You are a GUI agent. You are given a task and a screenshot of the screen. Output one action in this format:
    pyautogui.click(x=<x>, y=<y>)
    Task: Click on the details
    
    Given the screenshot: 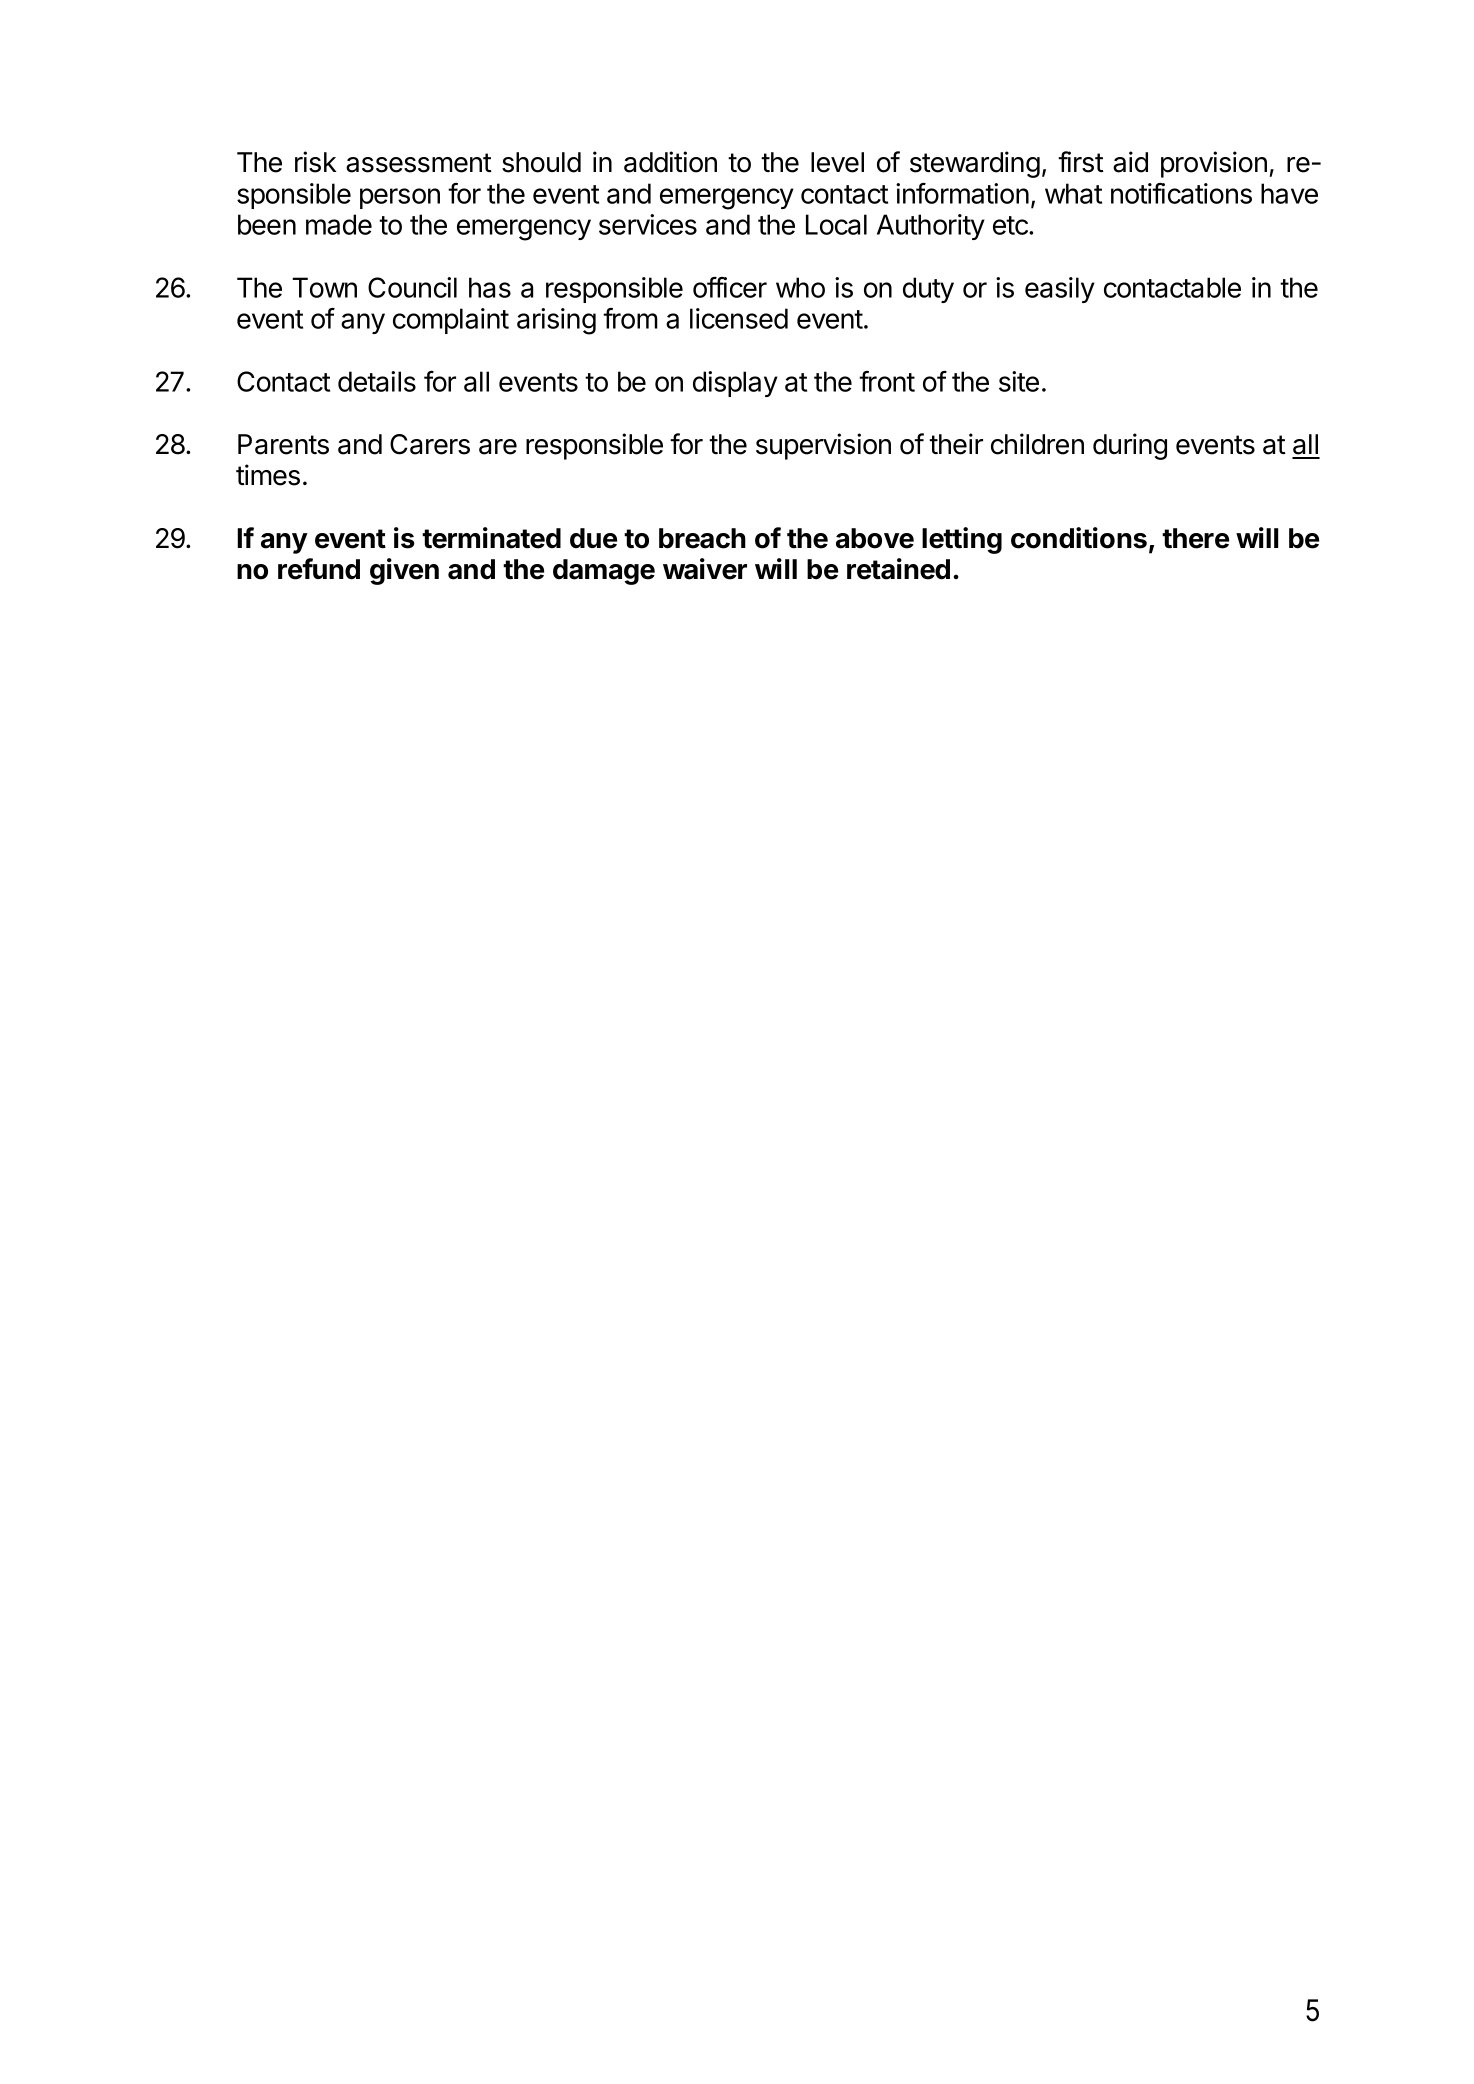 What is the action you would take?
    pyautogui.click(x=377, y=381)
